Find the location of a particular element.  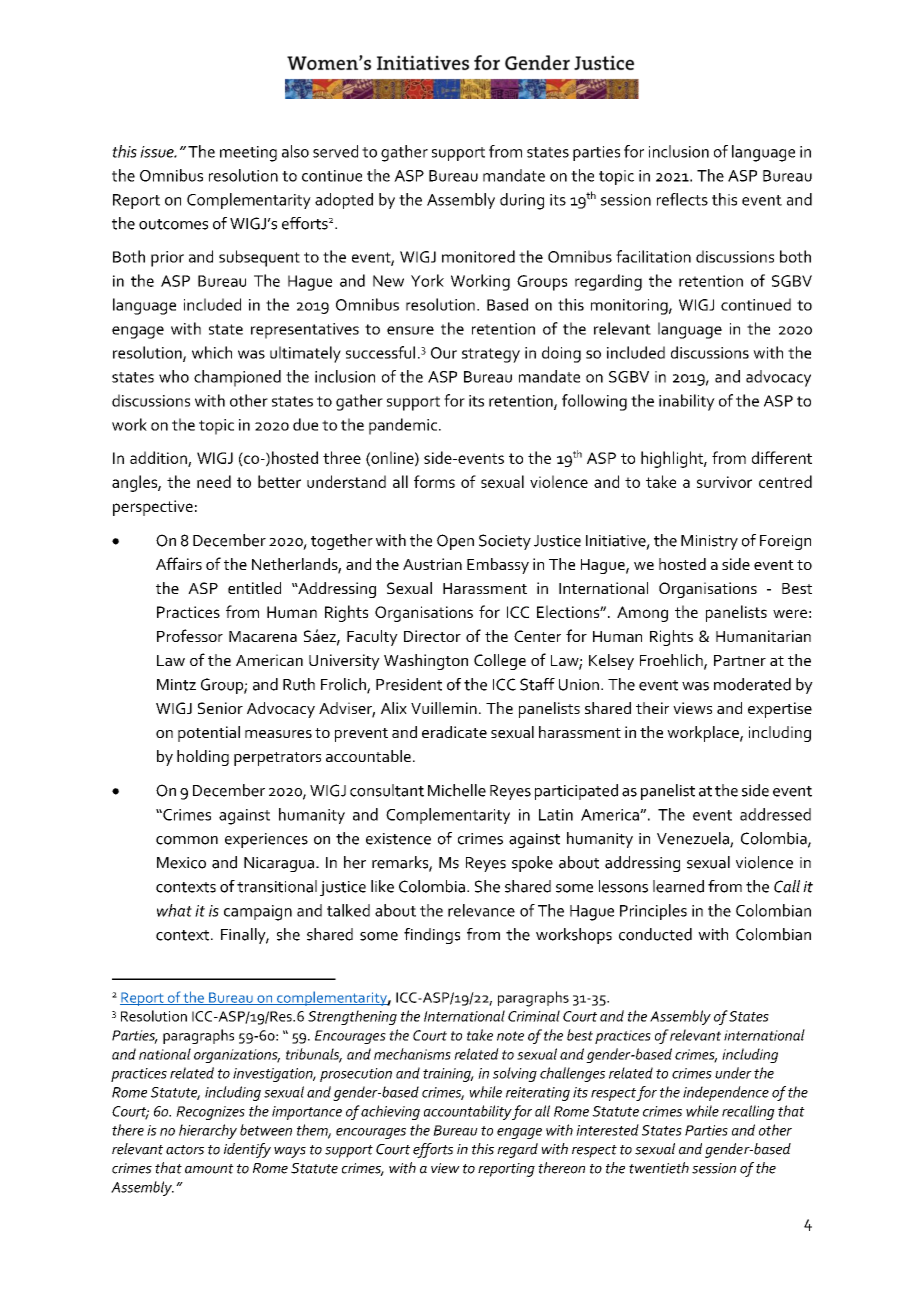

accountability is located at coordinates (468, 1112).
